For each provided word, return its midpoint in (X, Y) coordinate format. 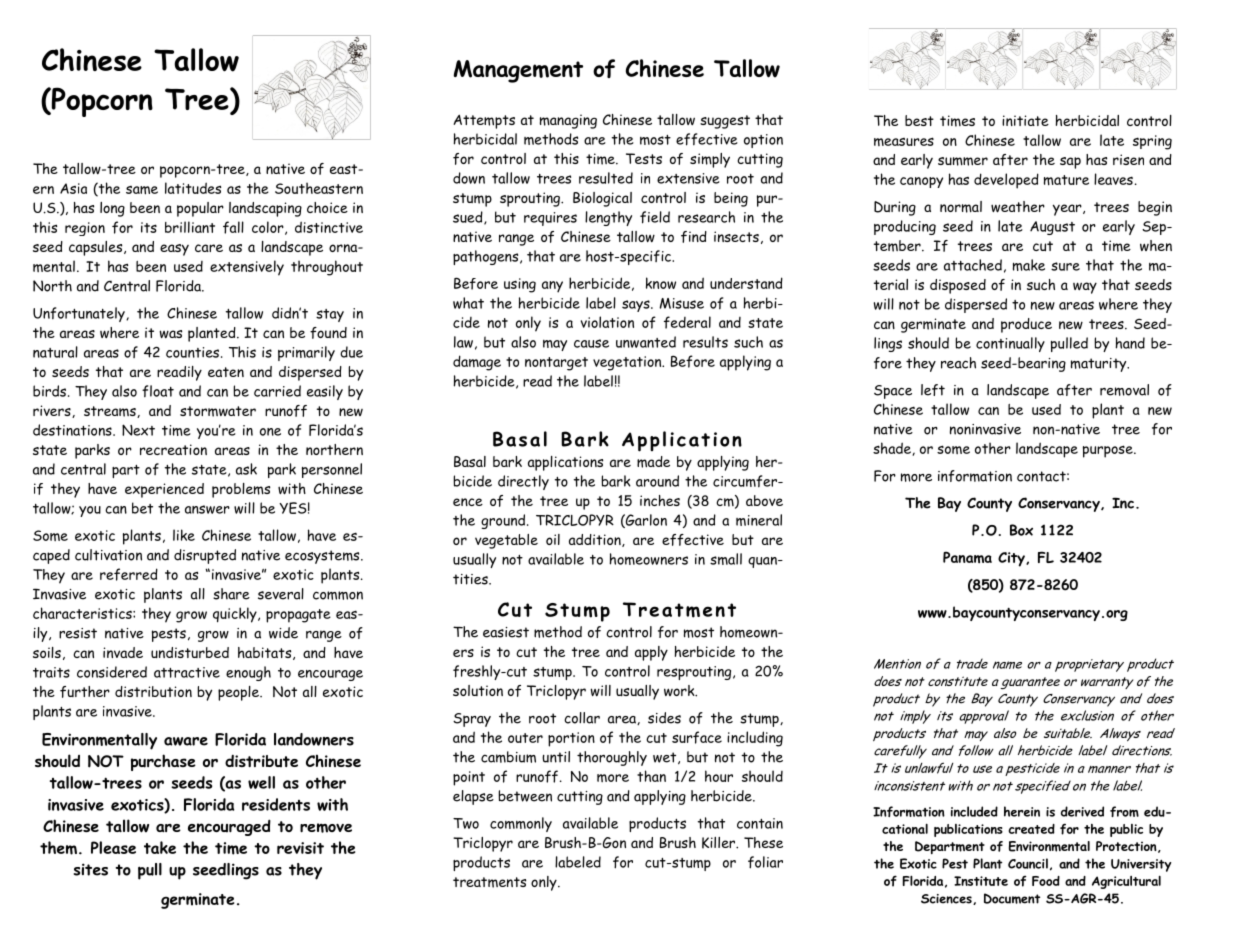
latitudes (193, 188)
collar (582, 718)
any (552, 287)
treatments (489, 882)
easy (174, 250)
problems (241, 490)
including (755, 739)
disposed (958, 286)
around (657, 481)
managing (568, 121)
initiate (1025, 120)
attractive (187, 672)
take (160, 847)
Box (1021, 530)
